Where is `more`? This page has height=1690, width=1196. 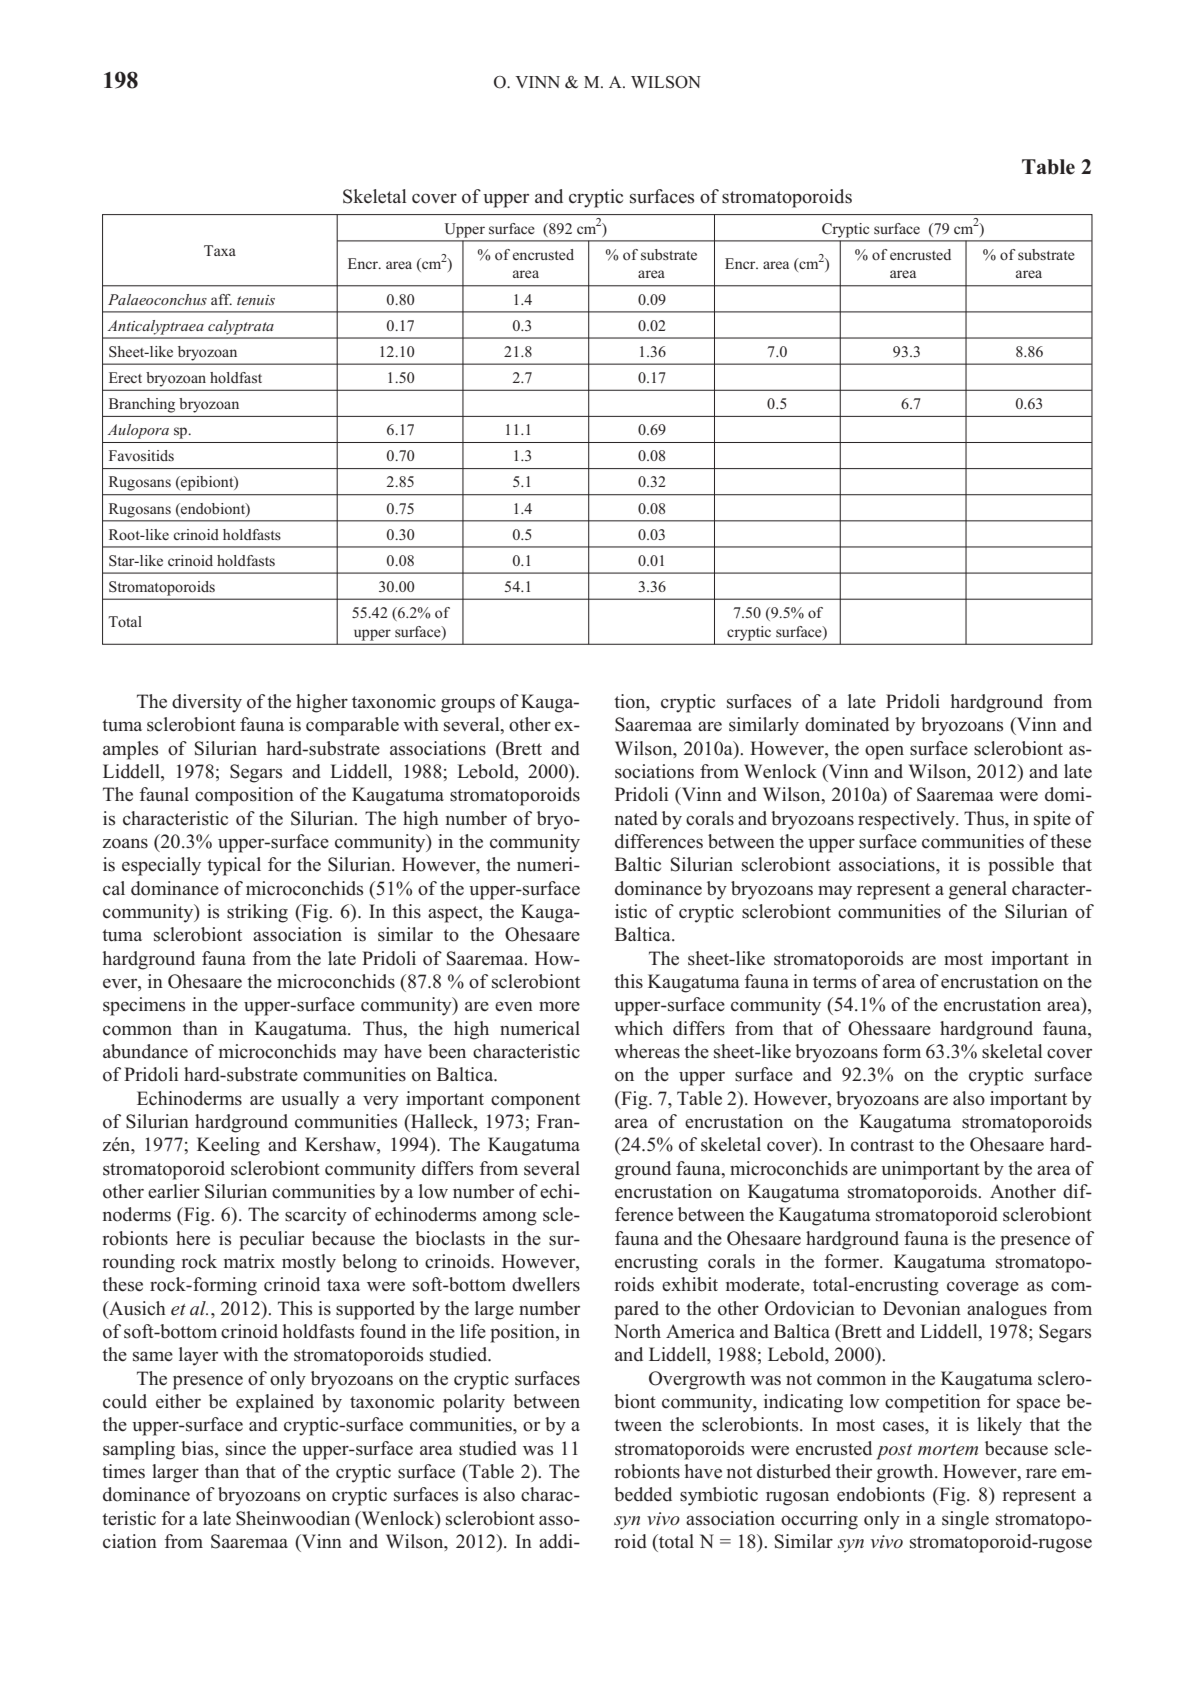 more is located at coordinates (559, 1006).
